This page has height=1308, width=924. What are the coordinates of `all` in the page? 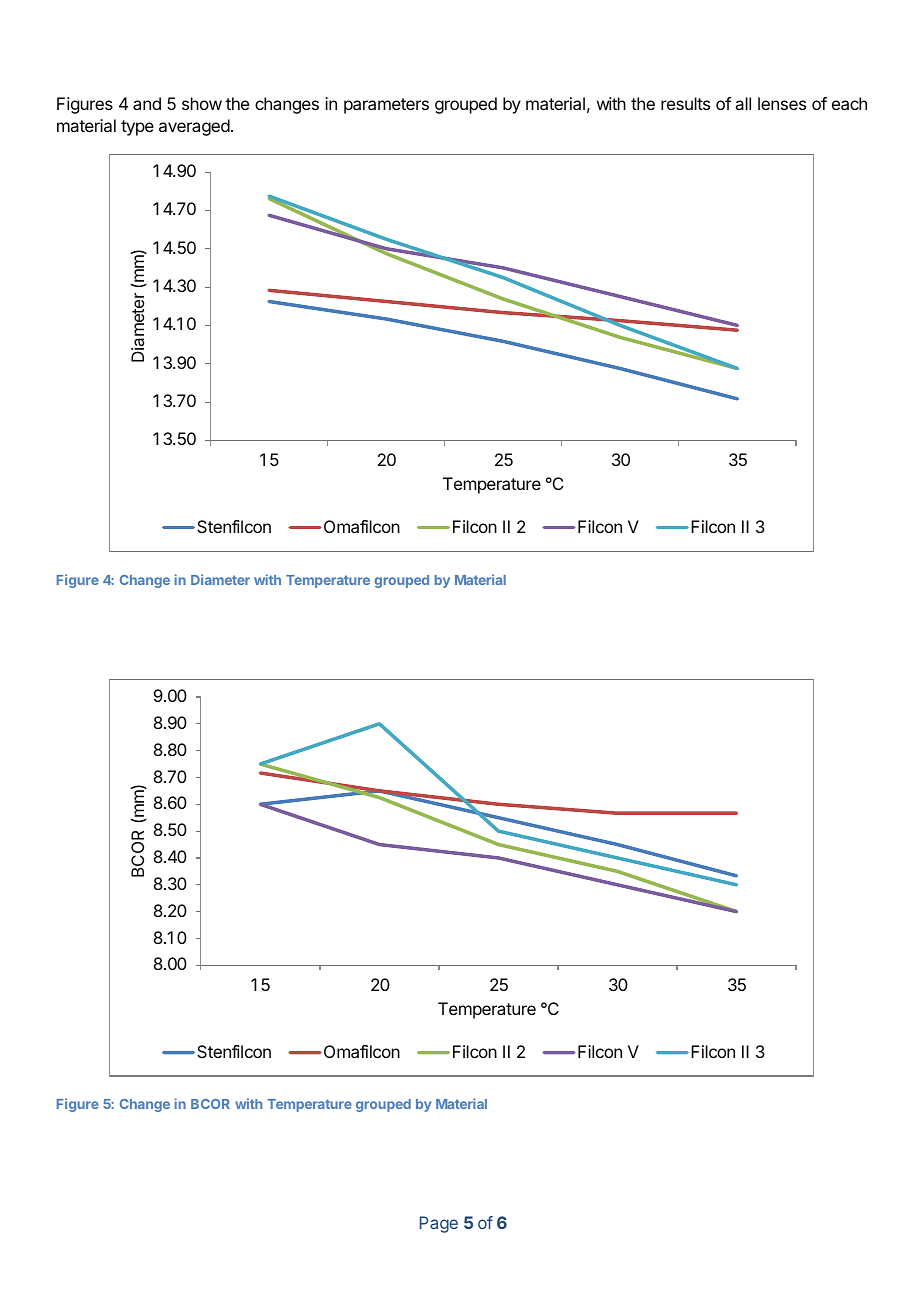 It's located at (743, 103).
